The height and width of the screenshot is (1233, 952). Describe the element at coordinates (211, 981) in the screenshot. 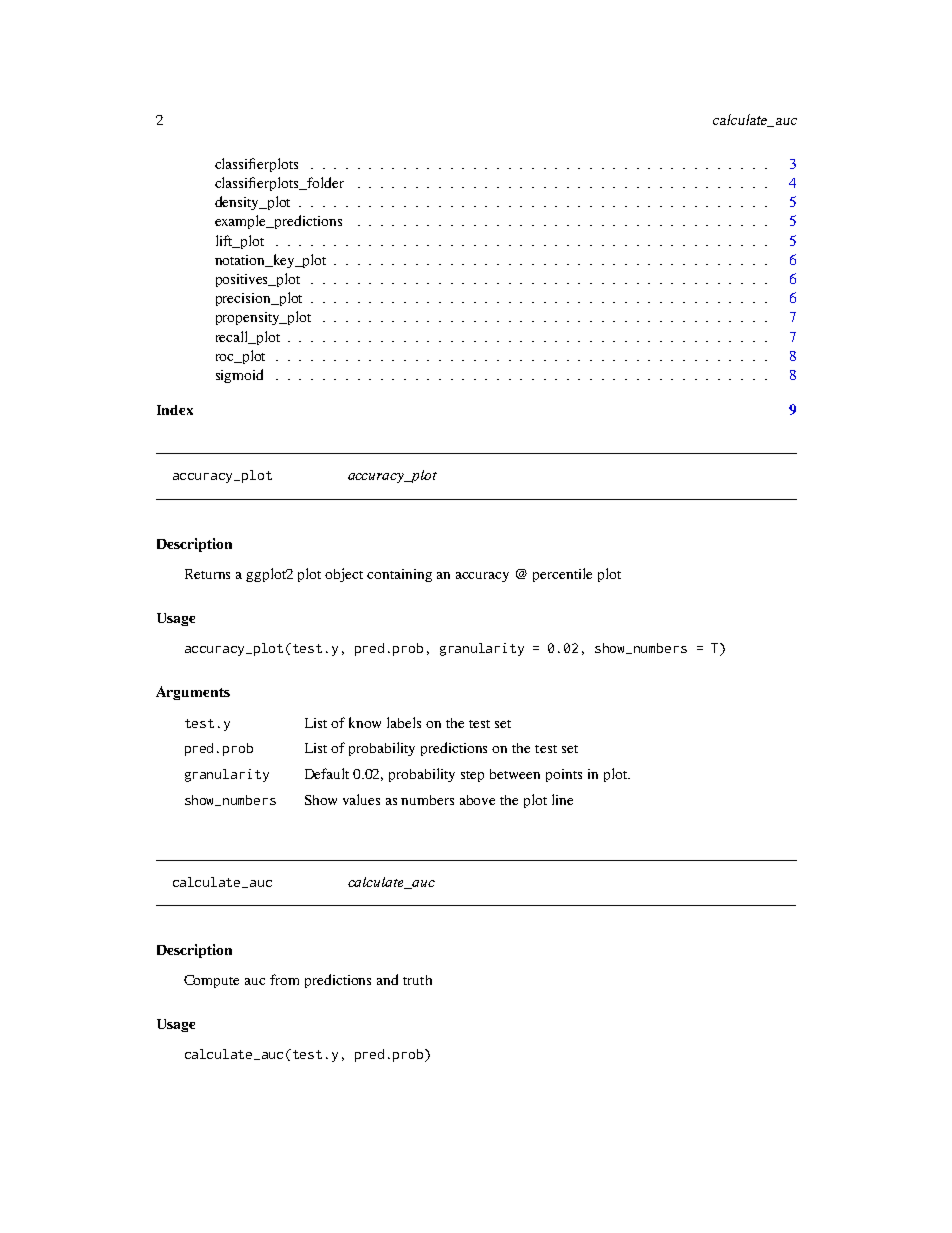

I see `Compute` at that location.
